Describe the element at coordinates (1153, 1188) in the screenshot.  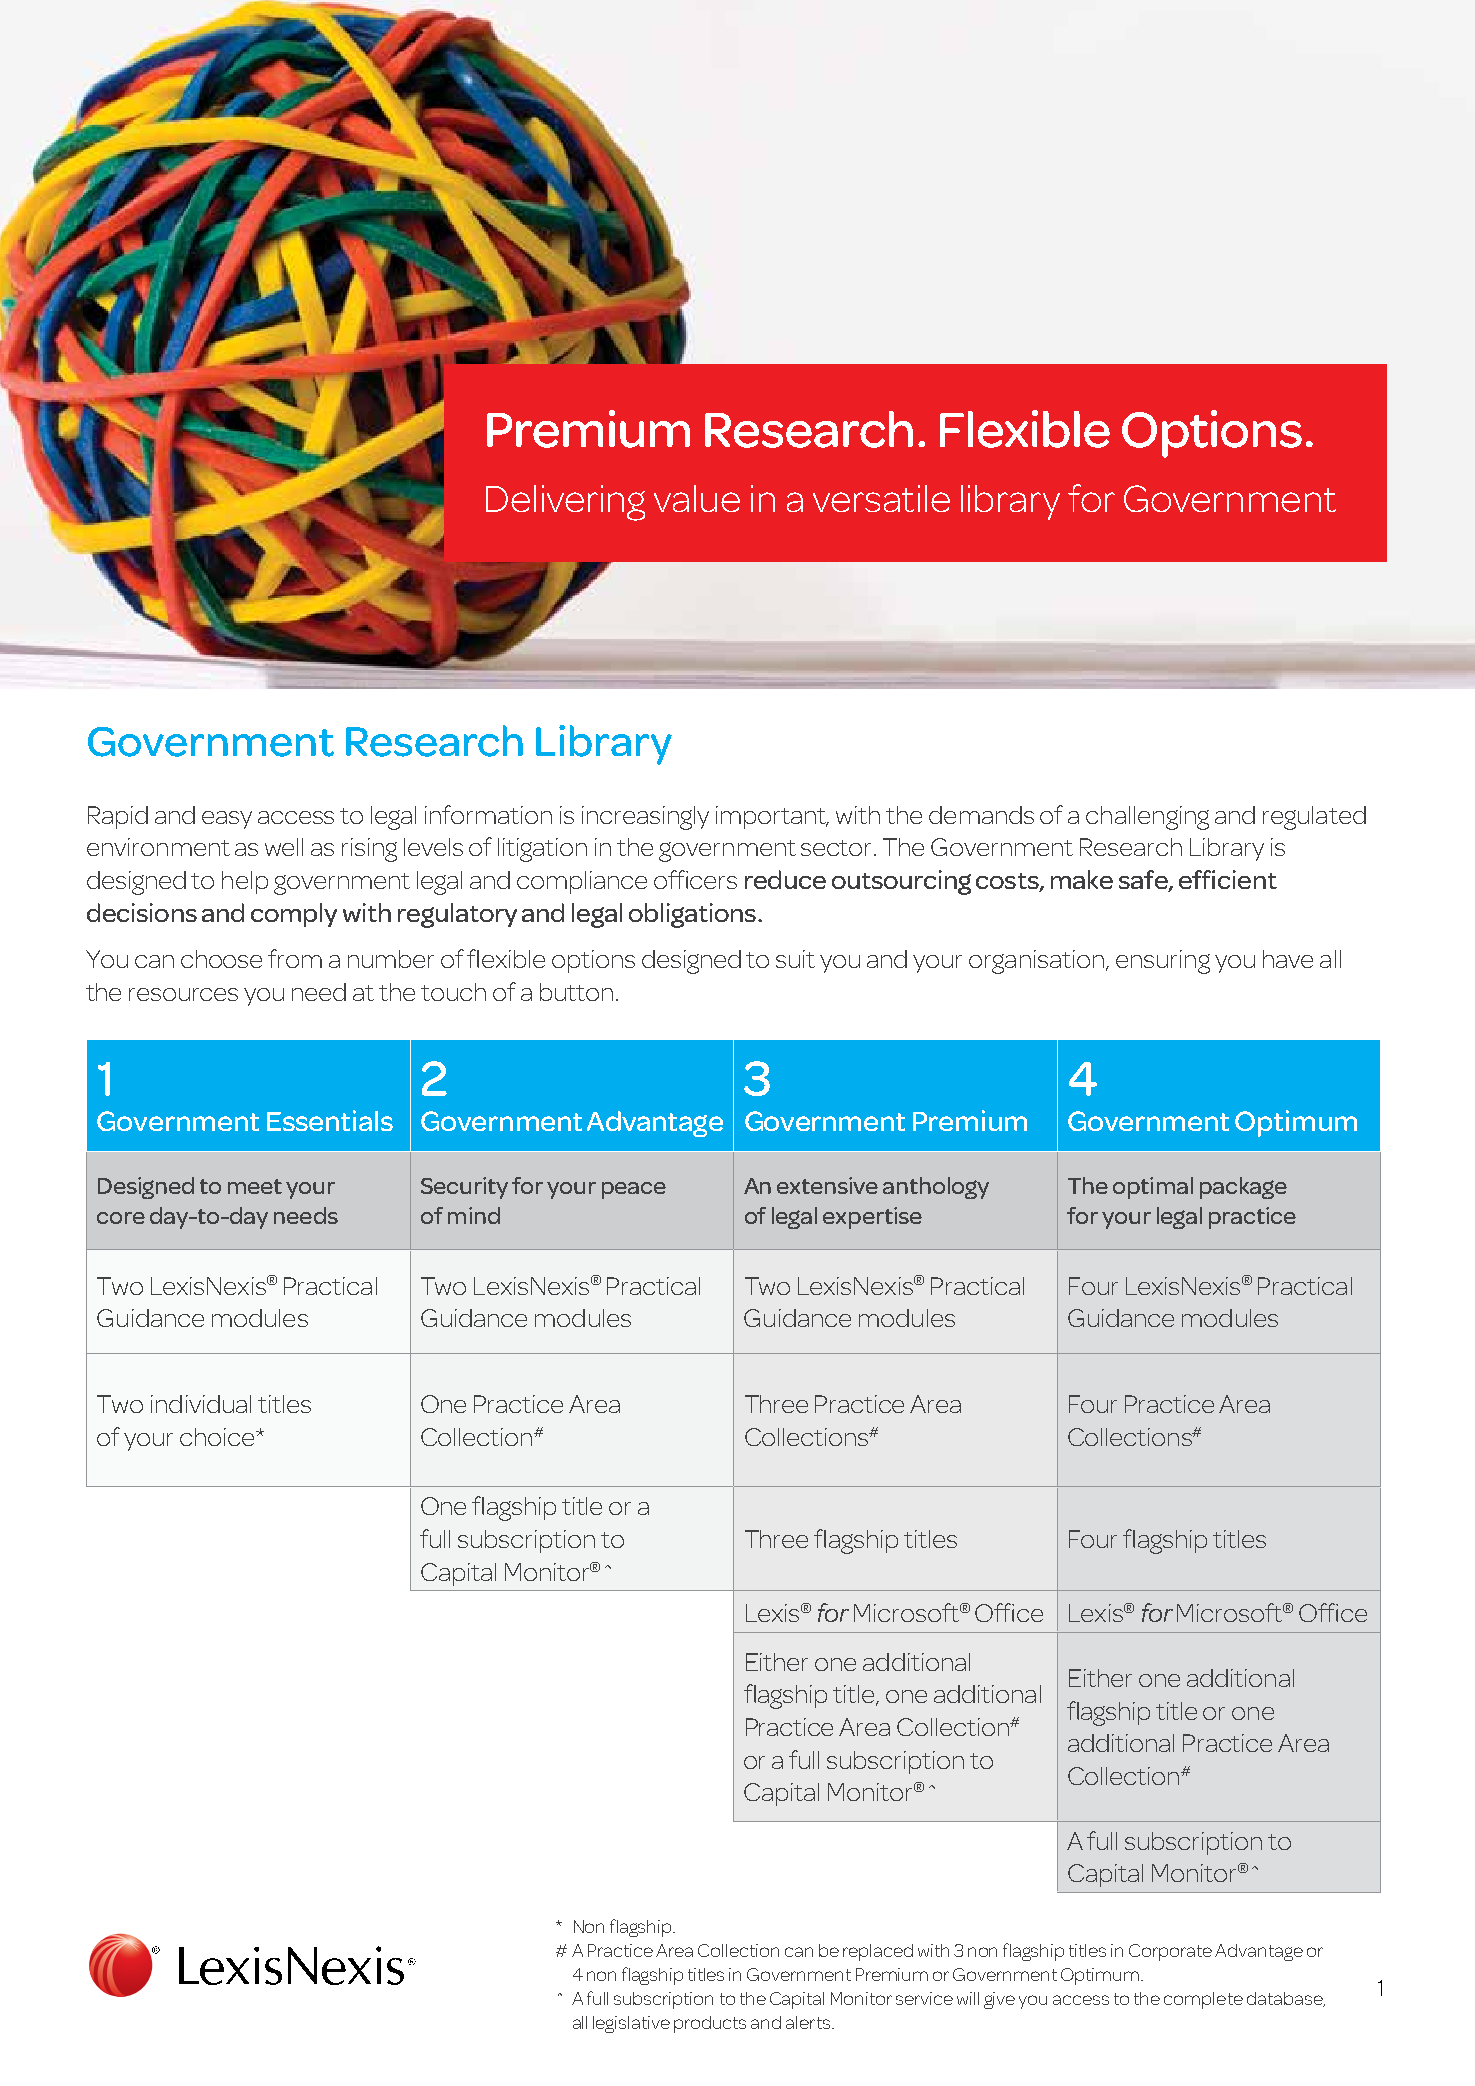
I see `optimal` at that location.
